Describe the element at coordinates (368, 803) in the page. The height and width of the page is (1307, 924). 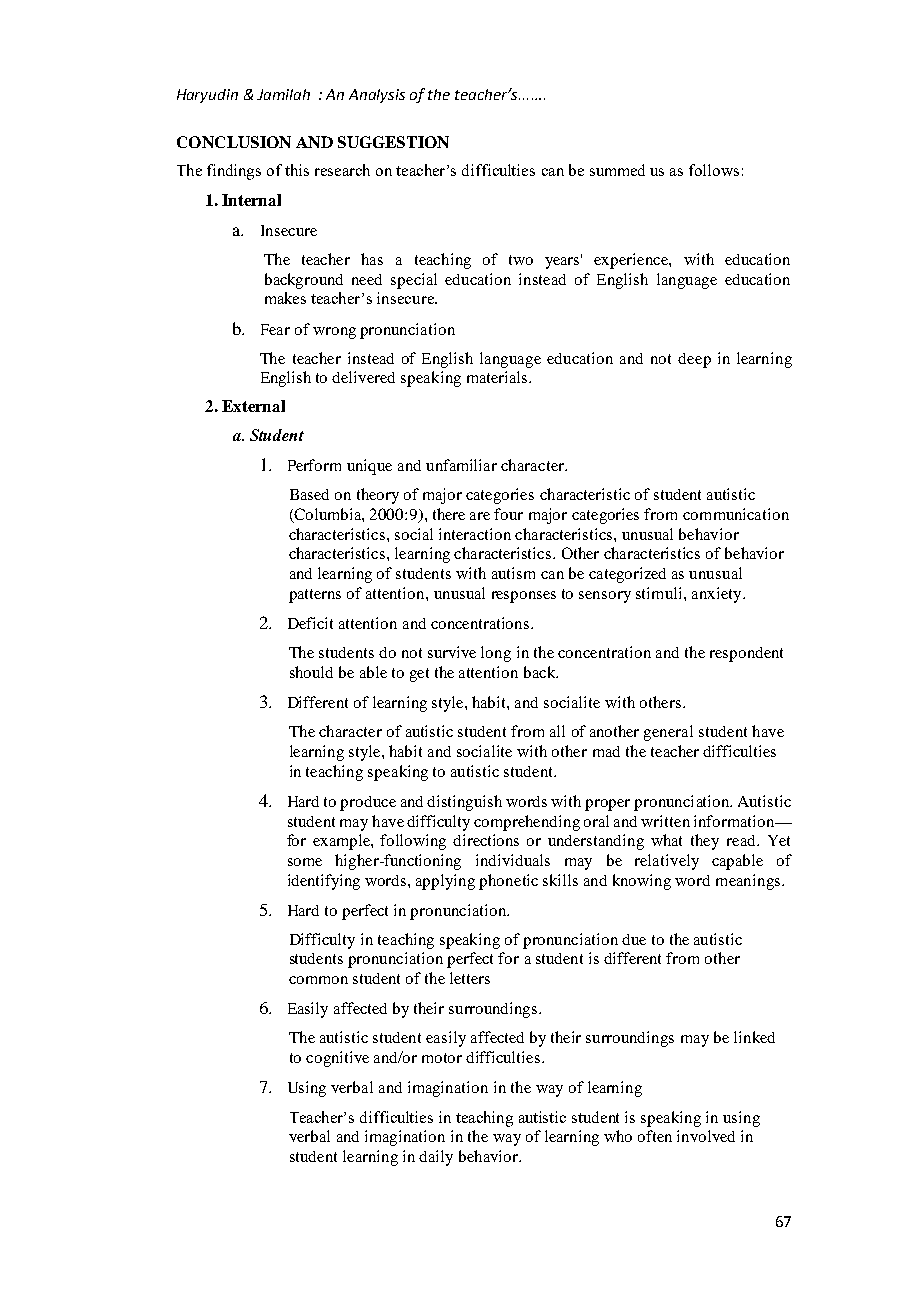
I see `produce` at that location.
